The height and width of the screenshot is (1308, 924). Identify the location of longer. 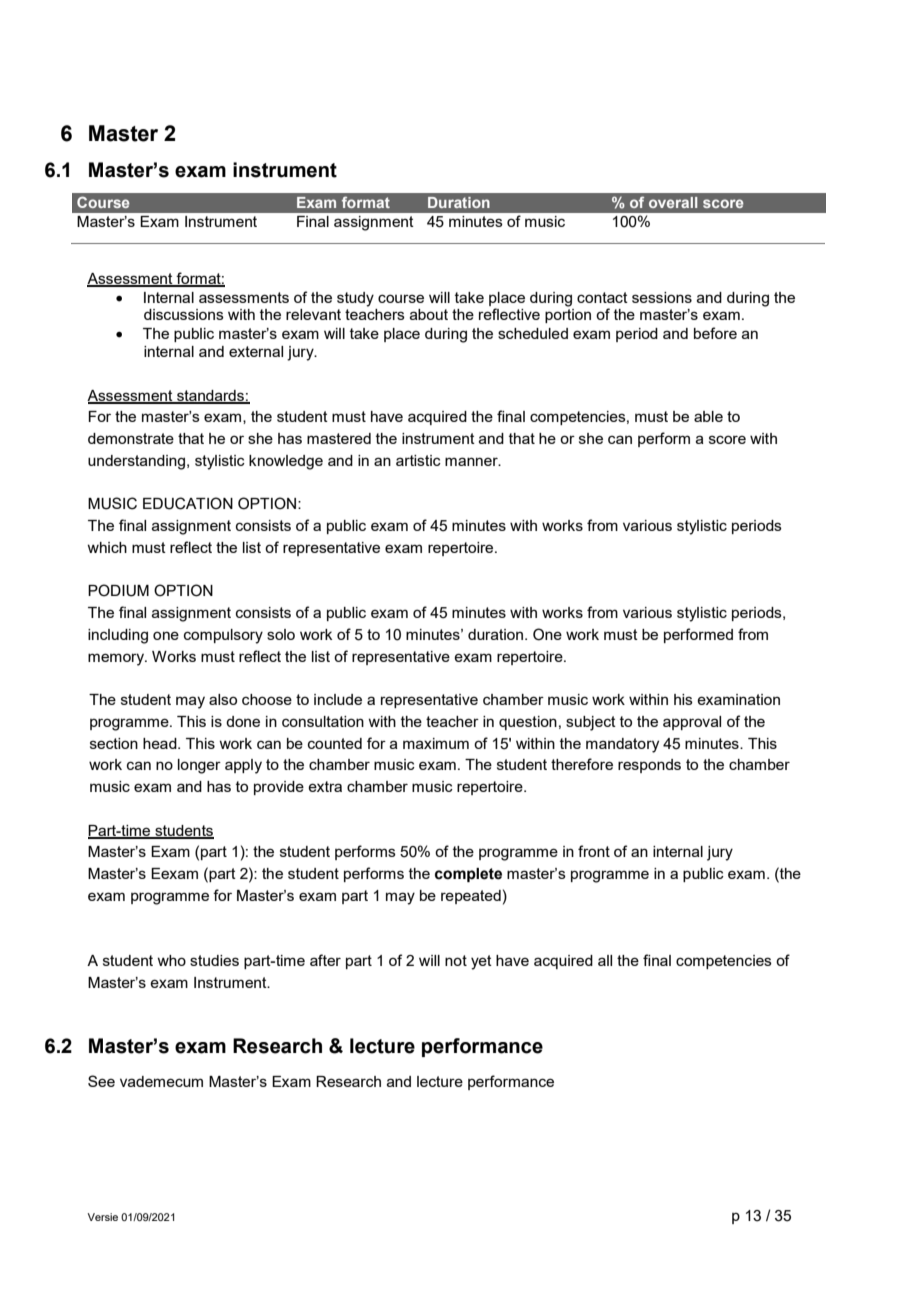
(199, 766).
